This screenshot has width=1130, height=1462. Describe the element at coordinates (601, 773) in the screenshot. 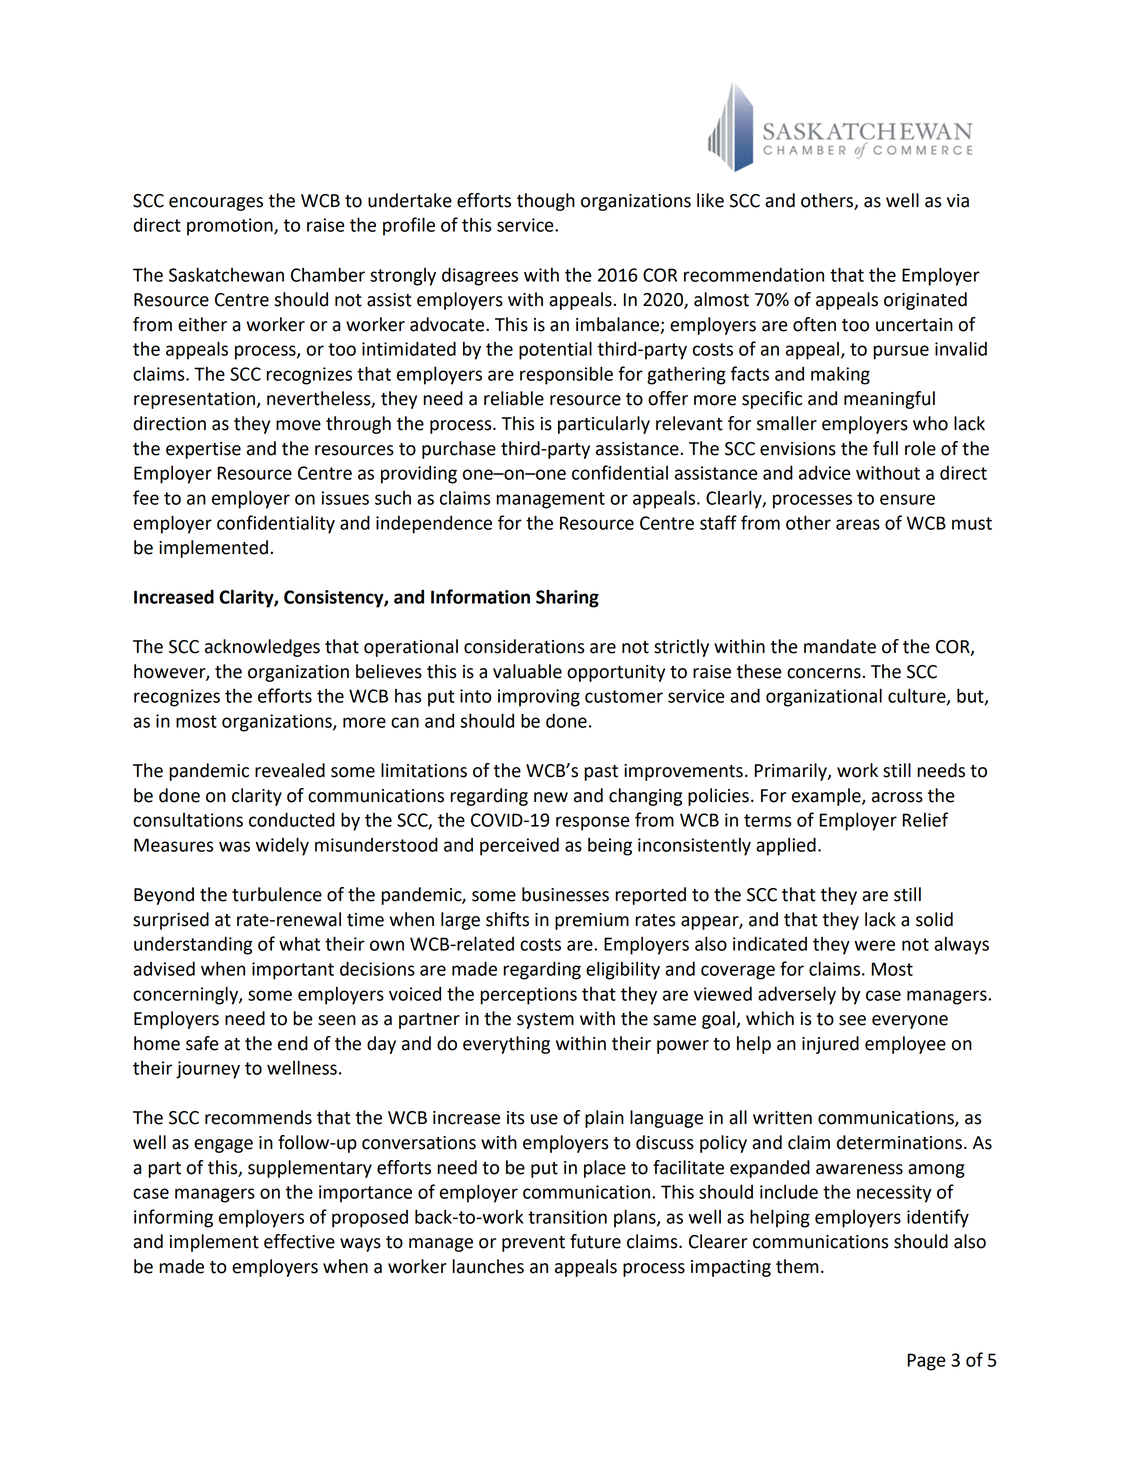

I see `past` at that location.
